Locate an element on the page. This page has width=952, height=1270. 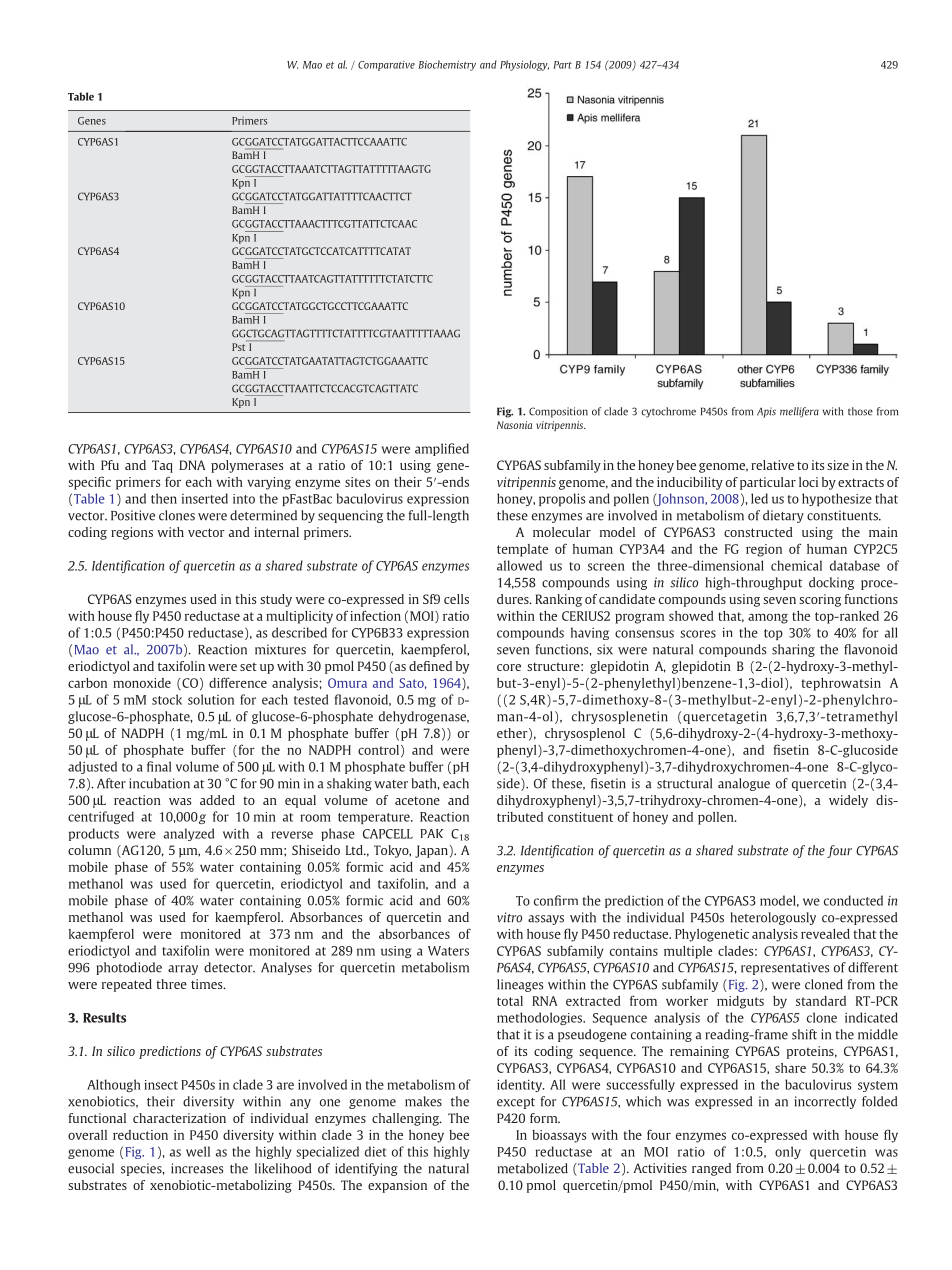
monoxide is located at coordinates (142, 683).
